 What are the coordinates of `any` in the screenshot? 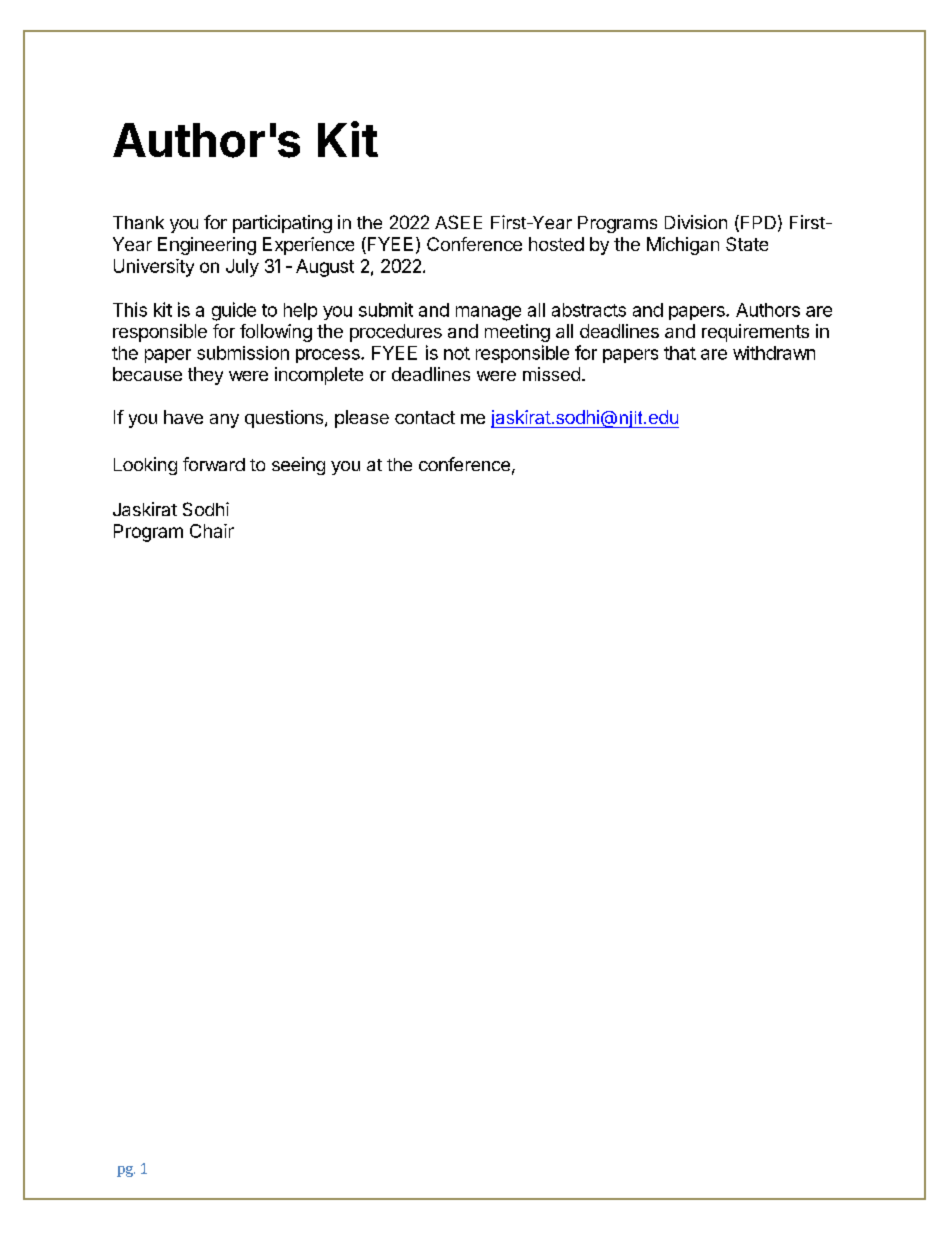 It's located at (224, 421).
